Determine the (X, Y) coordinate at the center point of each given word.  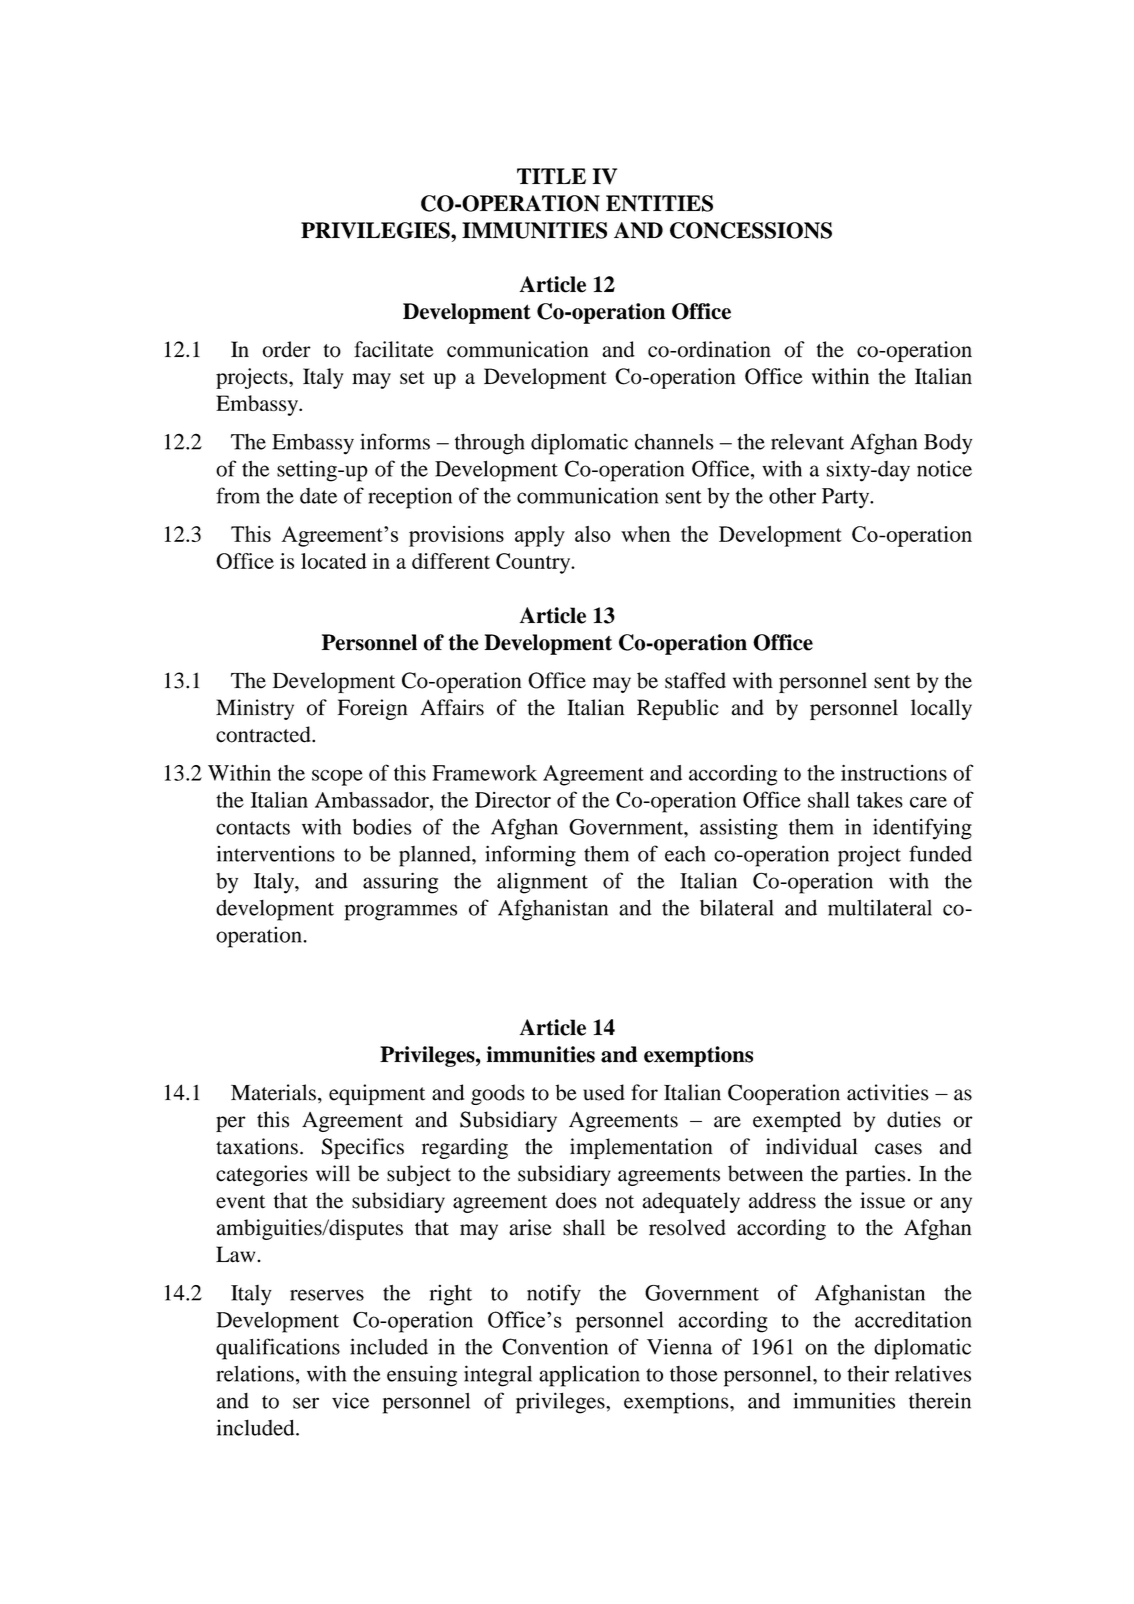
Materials (273, 1092)
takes (880, 800)
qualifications (278, 1349)
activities (888, 1092)
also (593, 534)
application (589, 1376)
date (318, 496)
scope (337, 778)
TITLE (551, 176)
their (868, 1373)
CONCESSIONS (751, 230)
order (287, 349)
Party (847, 498)
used (604, 1092)
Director (513, 800)
